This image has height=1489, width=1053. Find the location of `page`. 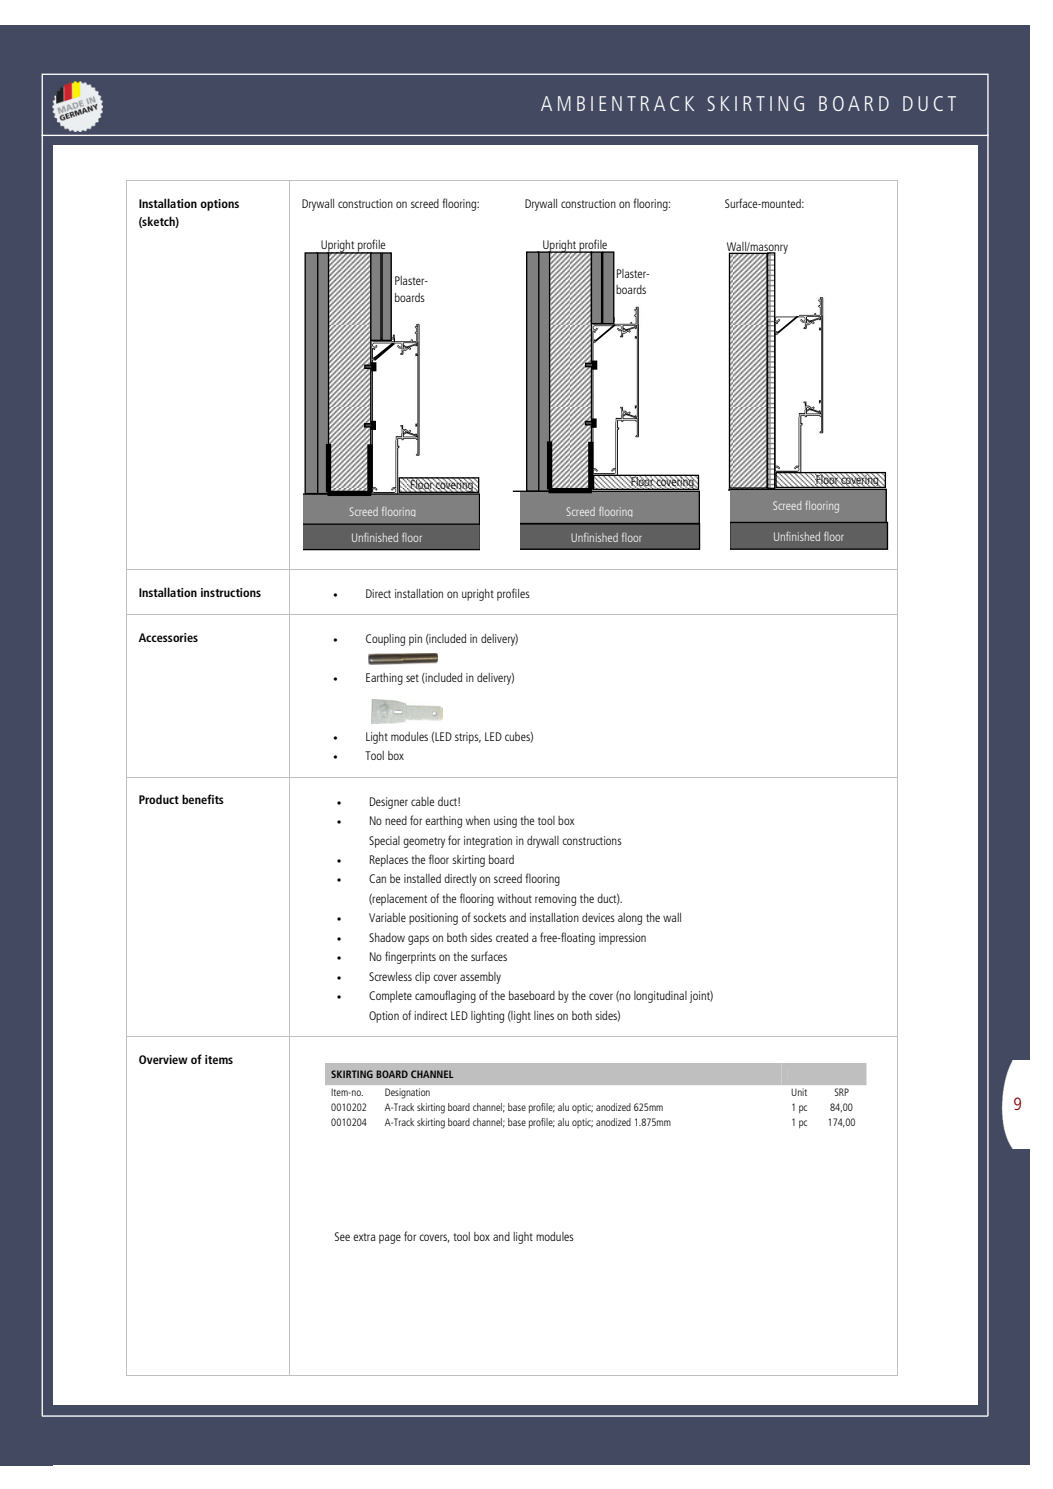

page is located at coordinates (390, 1239).
